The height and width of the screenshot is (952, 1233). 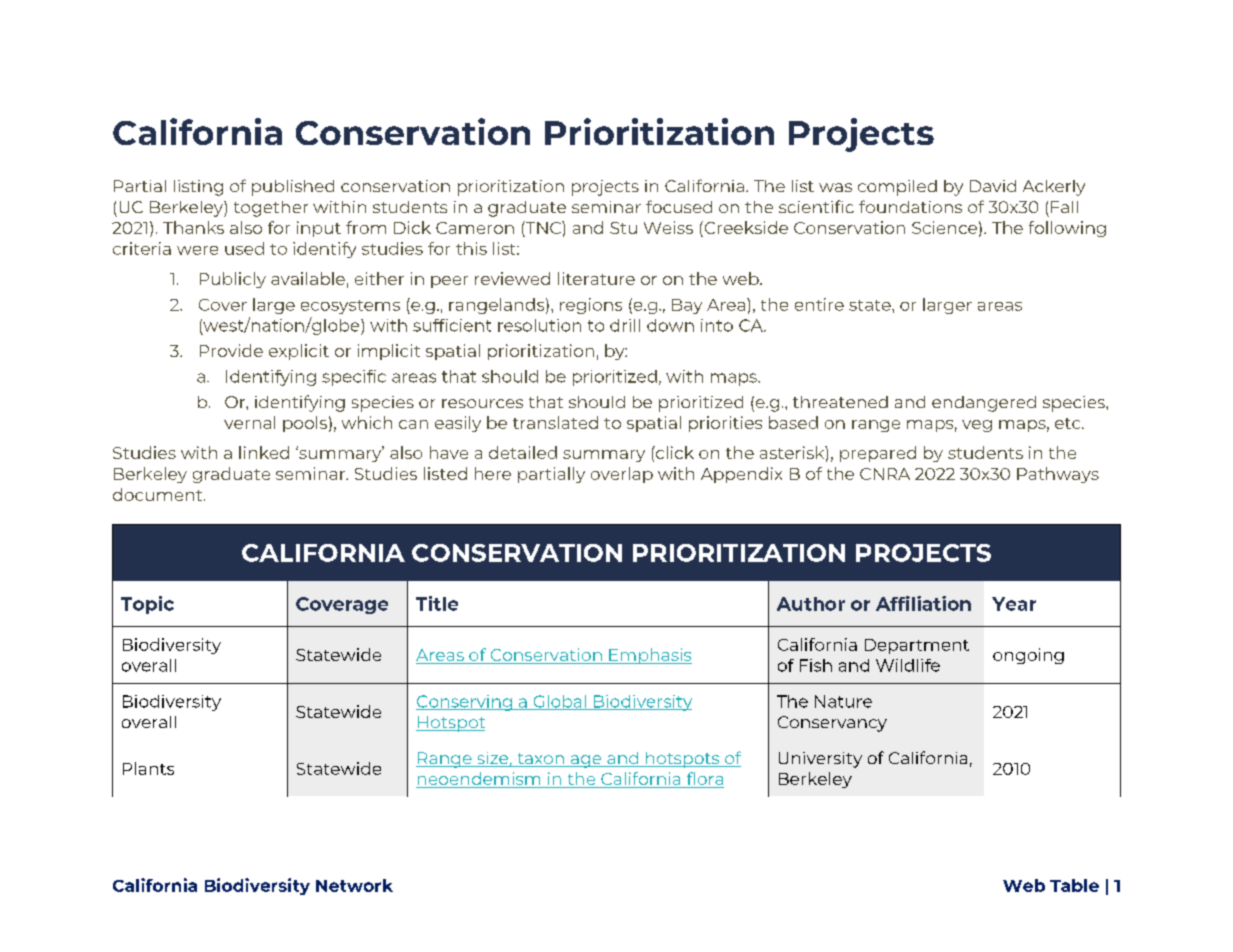 I want to click on flora, so click(x=704, y=780).
